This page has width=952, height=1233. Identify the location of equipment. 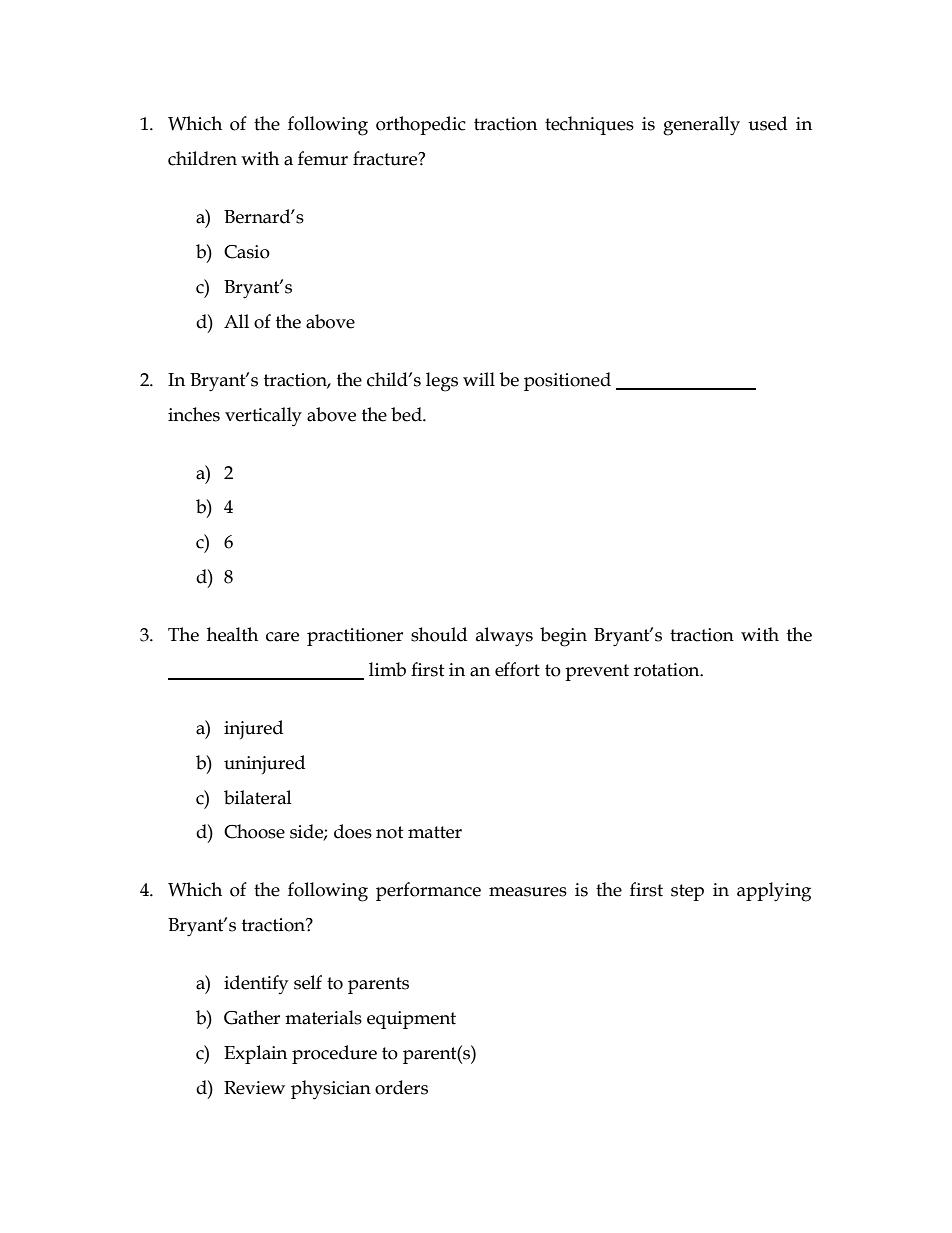
(411, 1020).
